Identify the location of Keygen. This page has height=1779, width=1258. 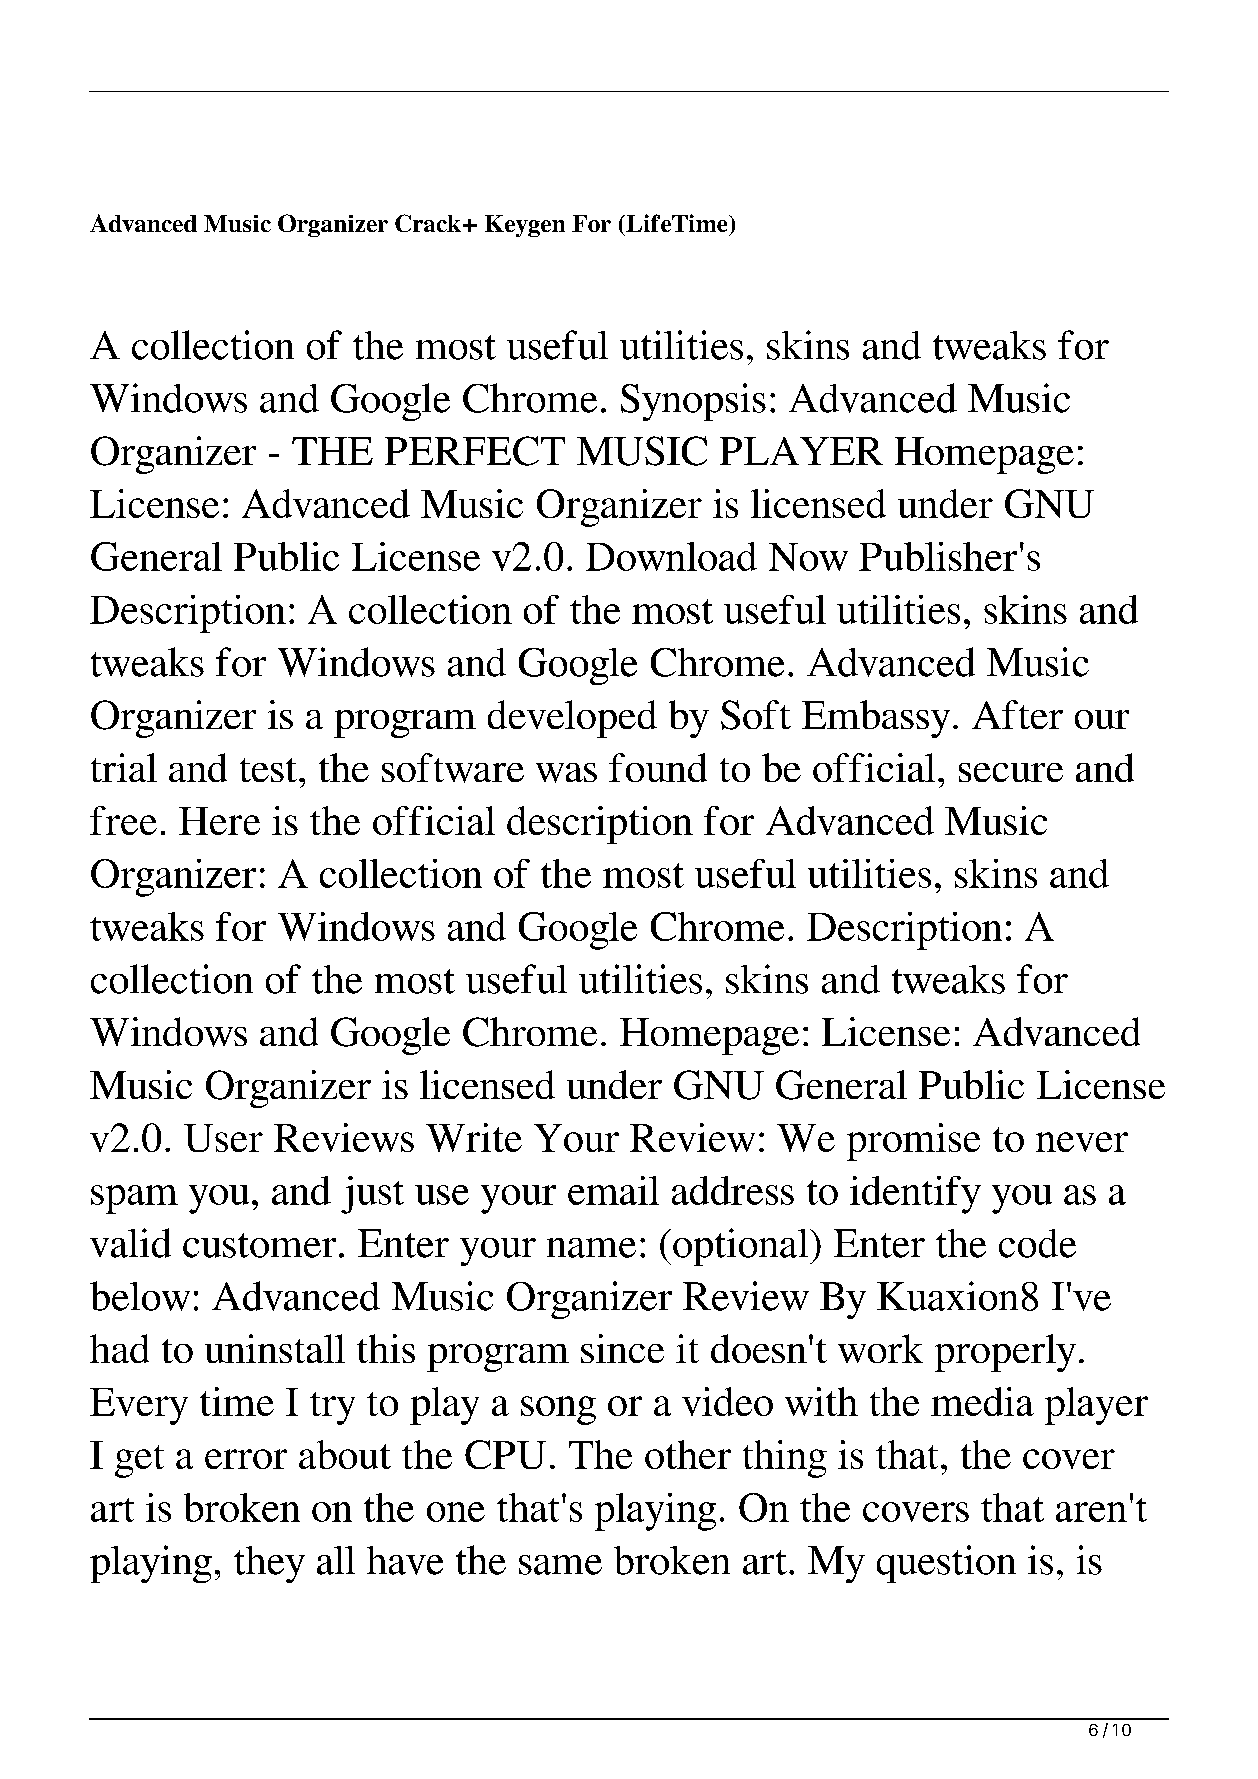
(525, 226).
